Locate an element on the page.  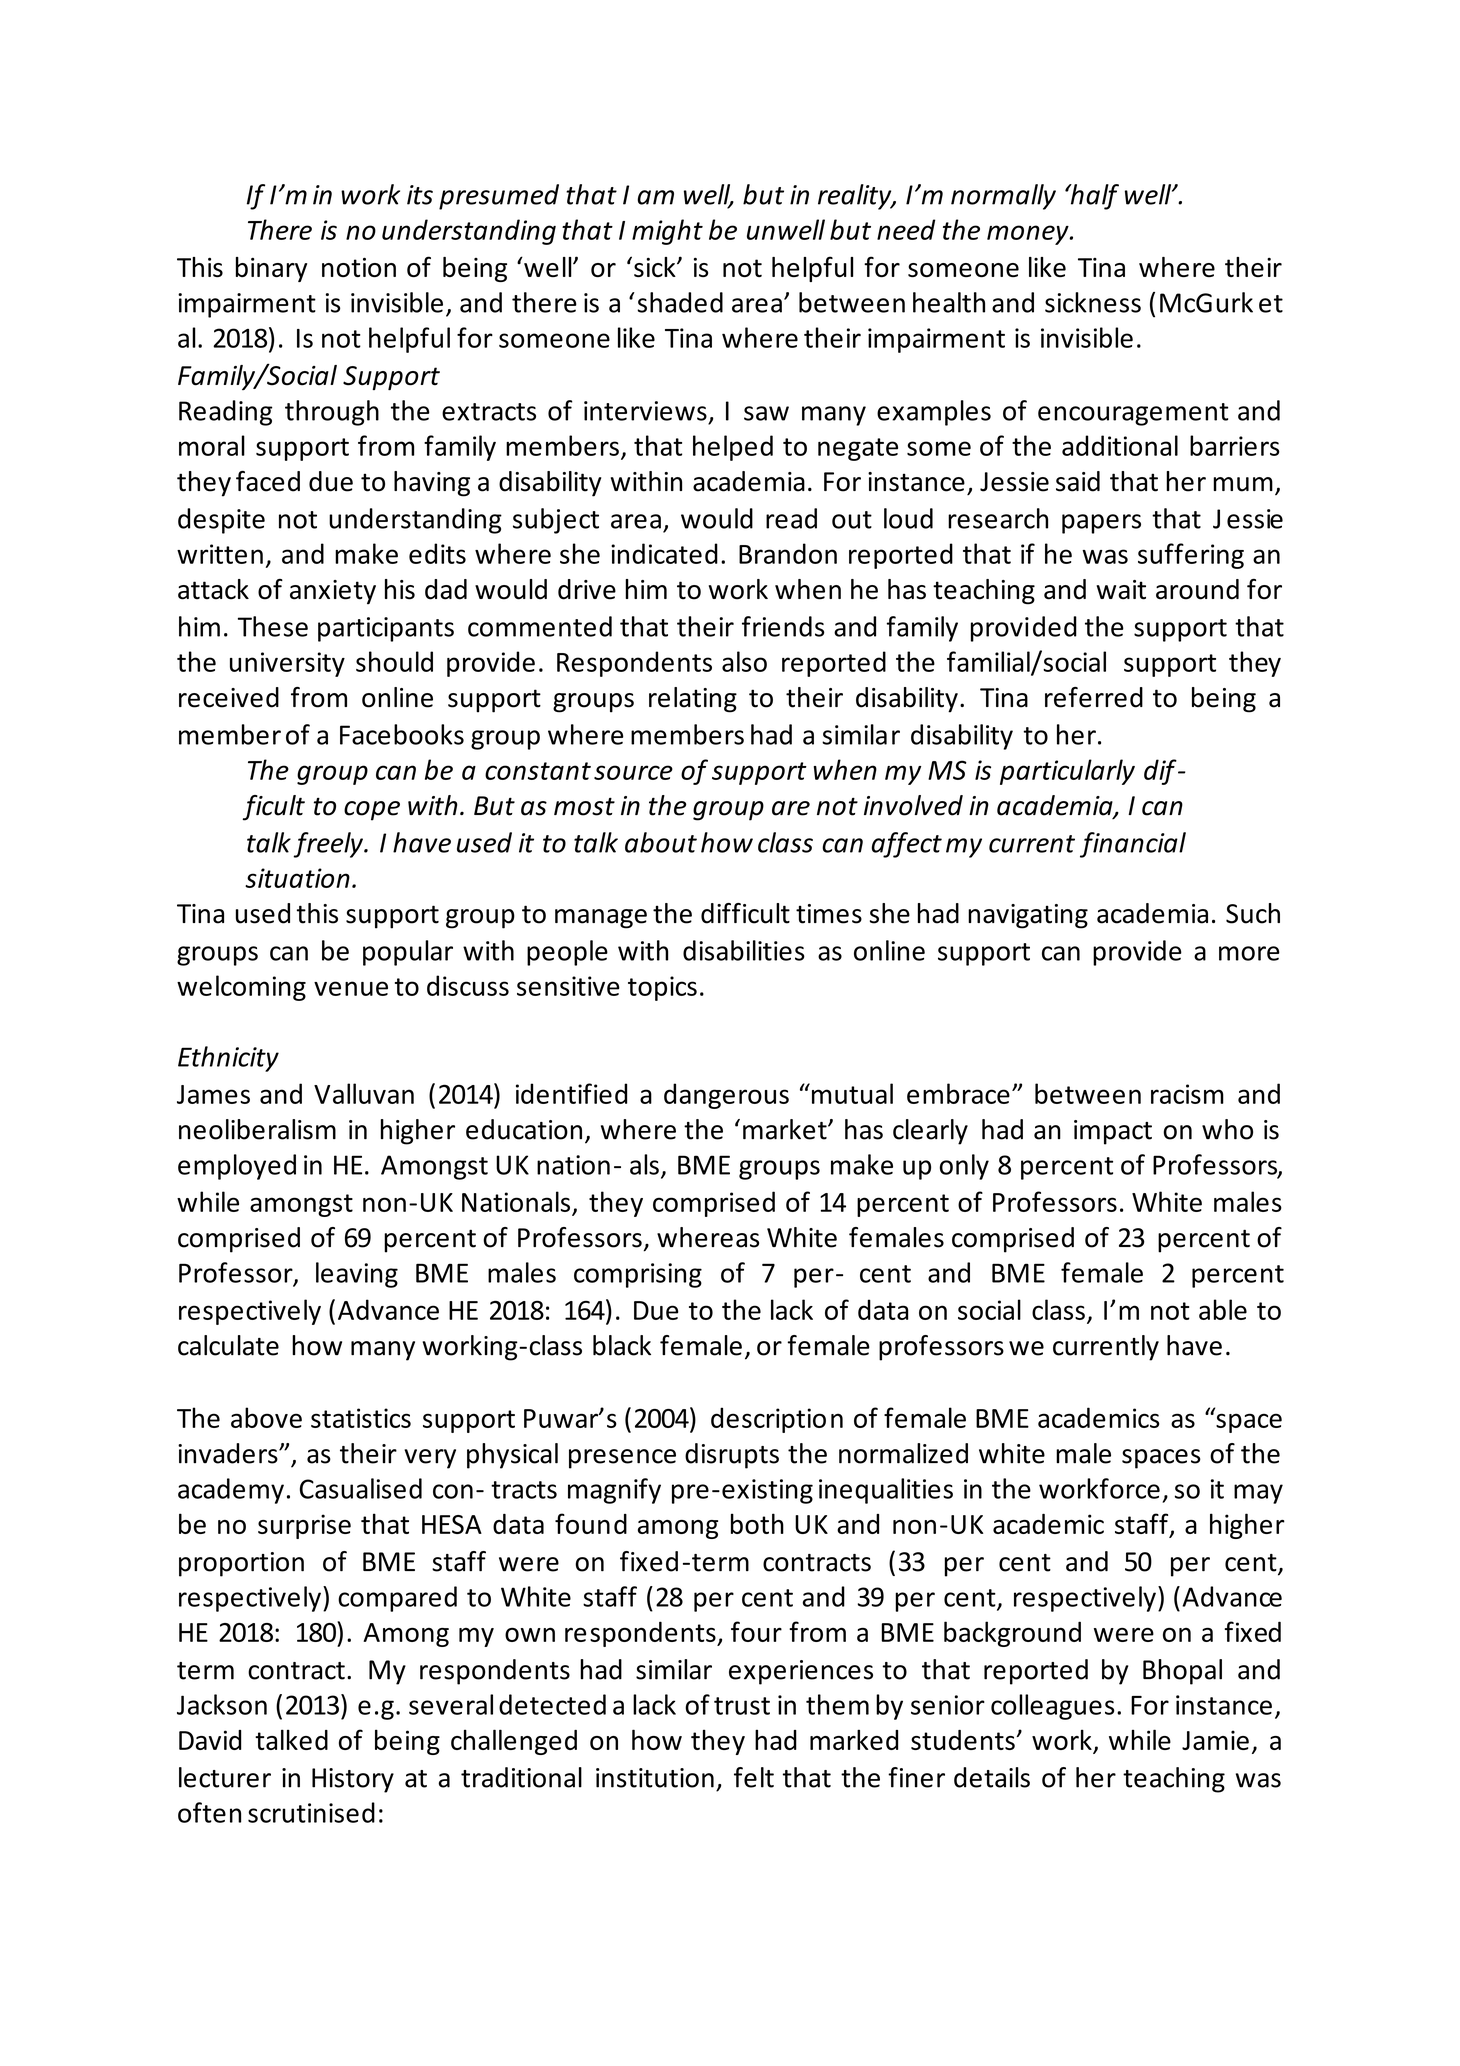
wait is located at coordinates (1121, 590).
